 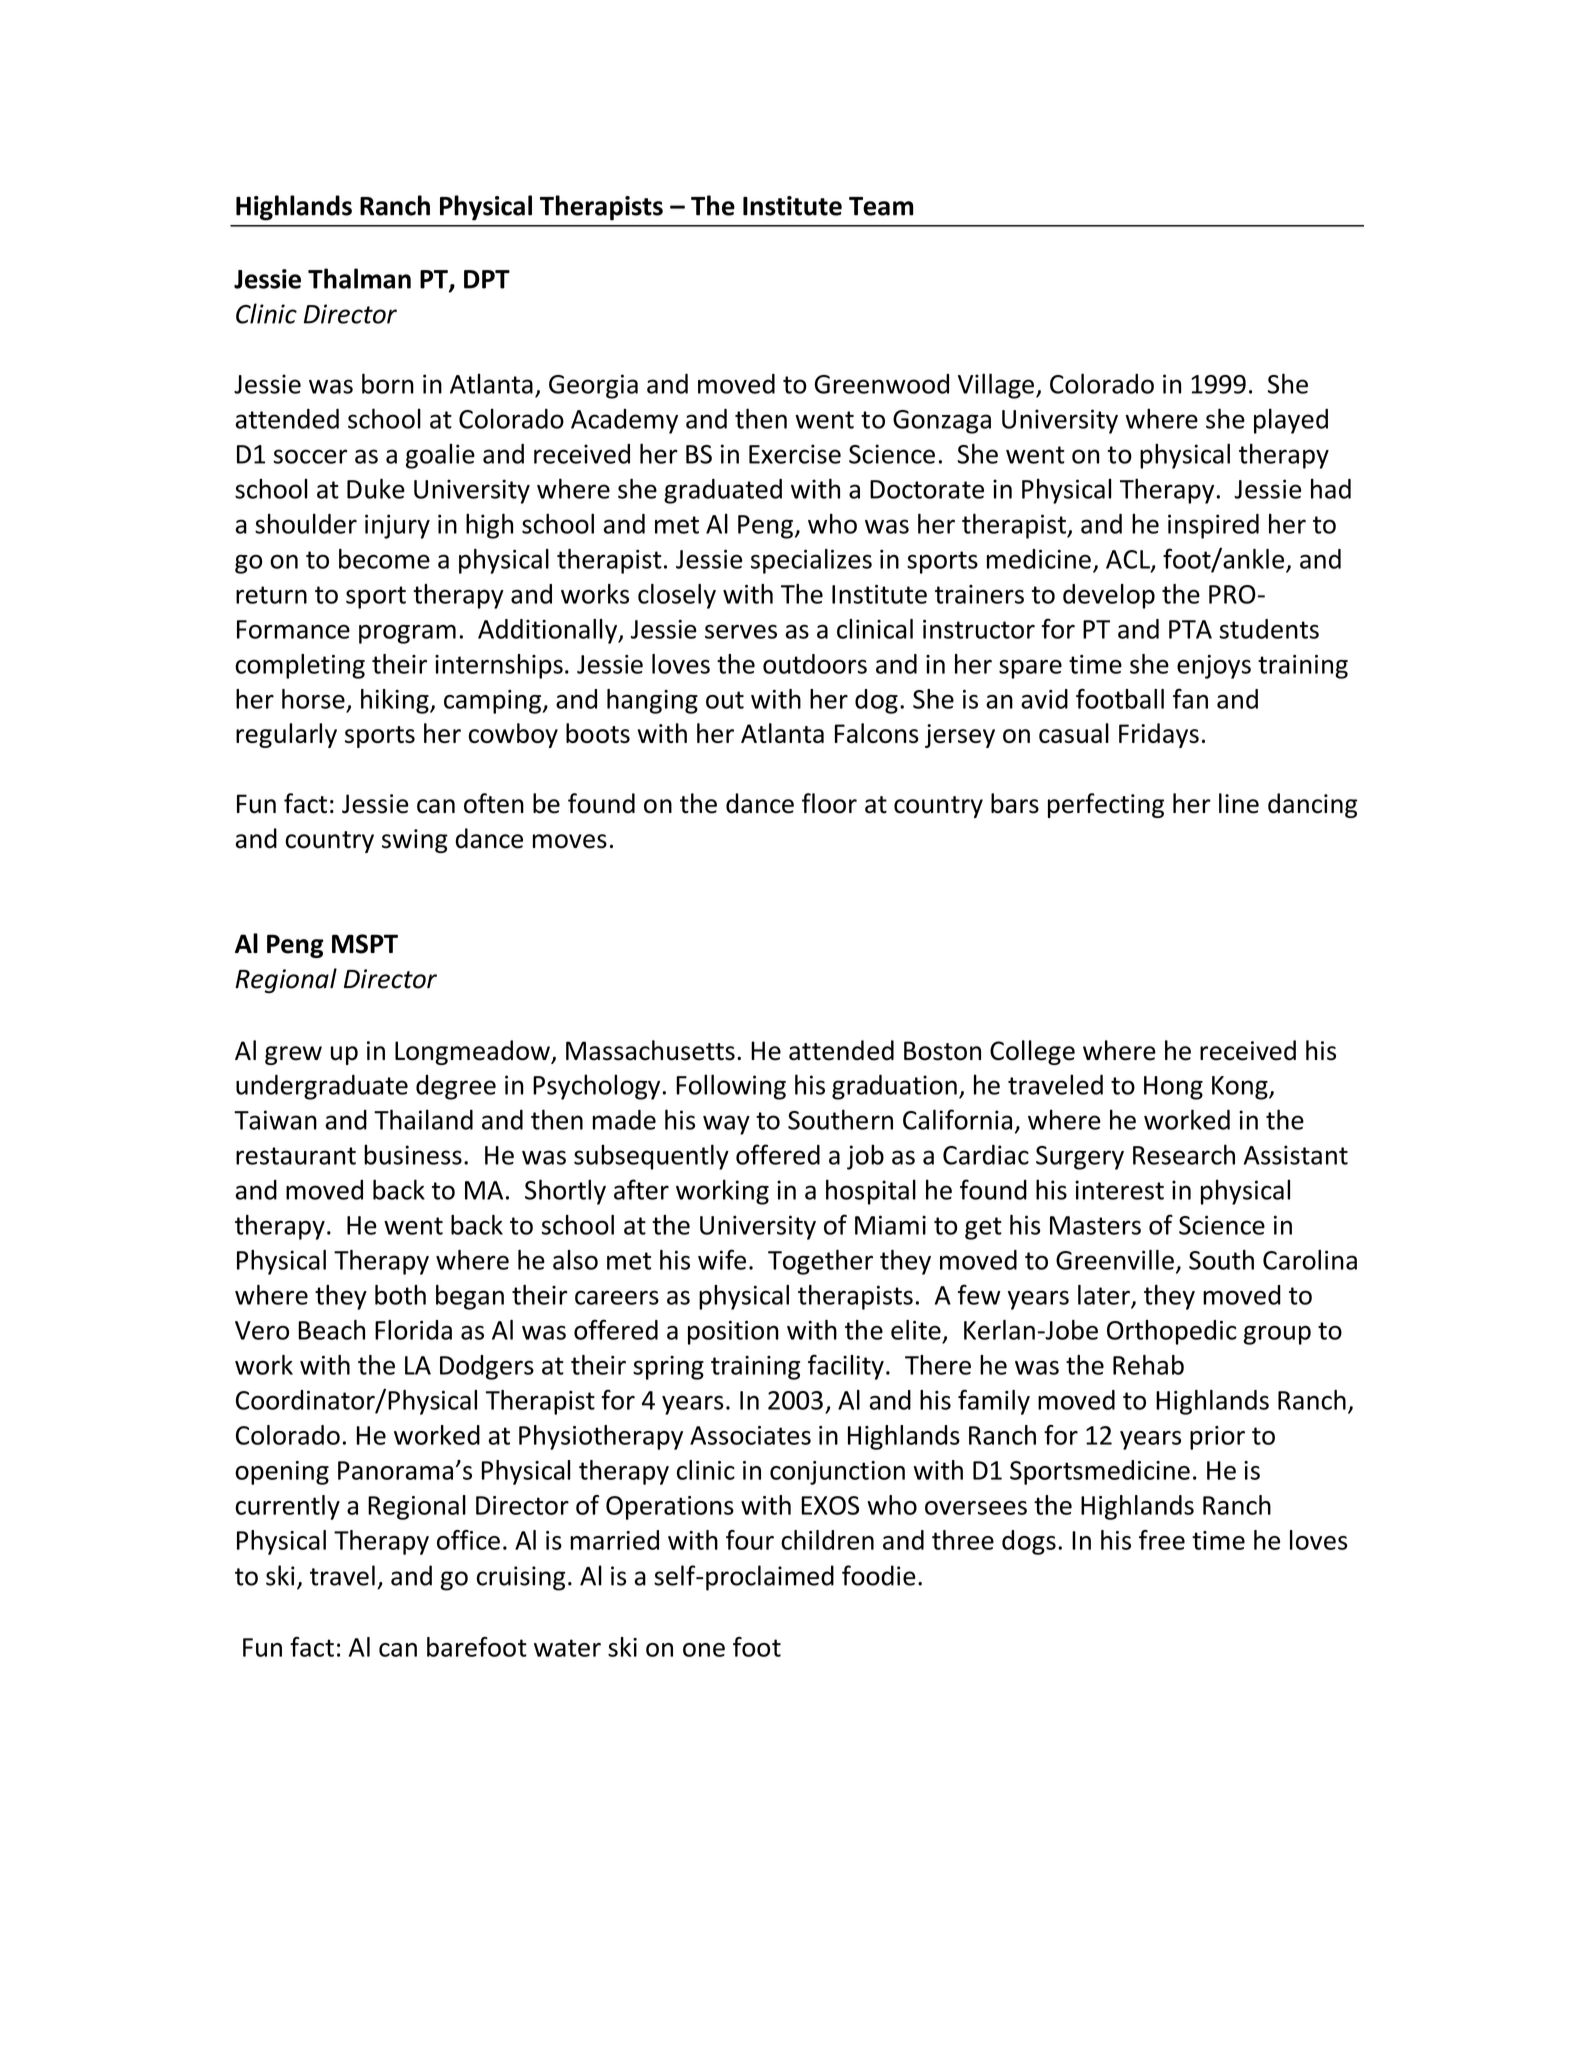 What do you see at coordinates (468, 1540) in the screenshot?
I see `office` at bounding box center [468, 1540].
